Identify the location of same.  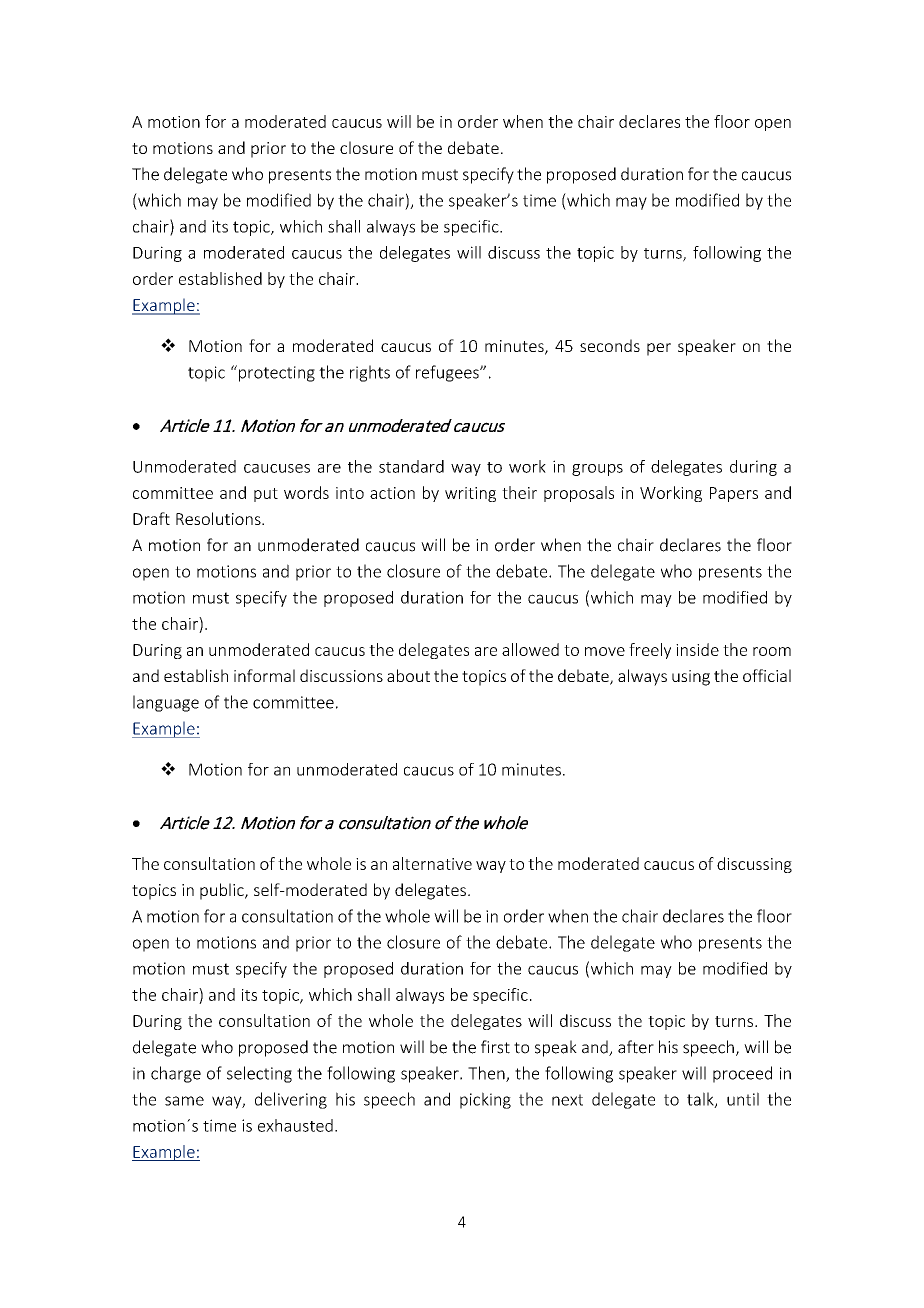
(184, 1101).
